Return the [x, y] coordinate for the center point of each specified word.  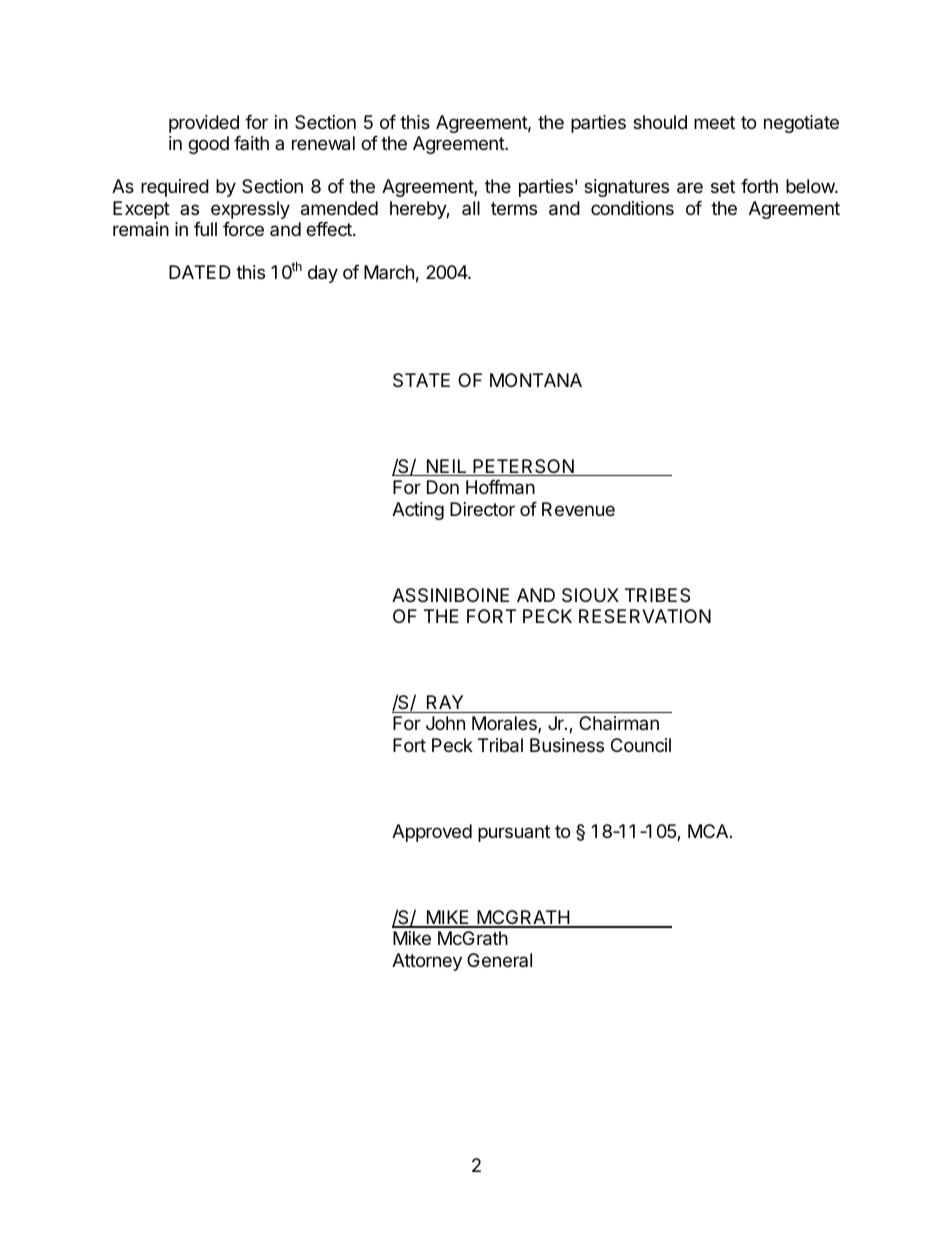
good [208, 145]
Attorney [427, 962]
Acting [418, 511]
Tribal [500, 745]
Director [482, 509]
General [499, 960]
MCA [709, 831]
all [471, 208]
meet [714, 122]
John [445, 723]
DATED [200, 272]
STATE [421, 380]
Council [641, 745]
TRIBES [657, 595]
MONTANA [536, 380]
